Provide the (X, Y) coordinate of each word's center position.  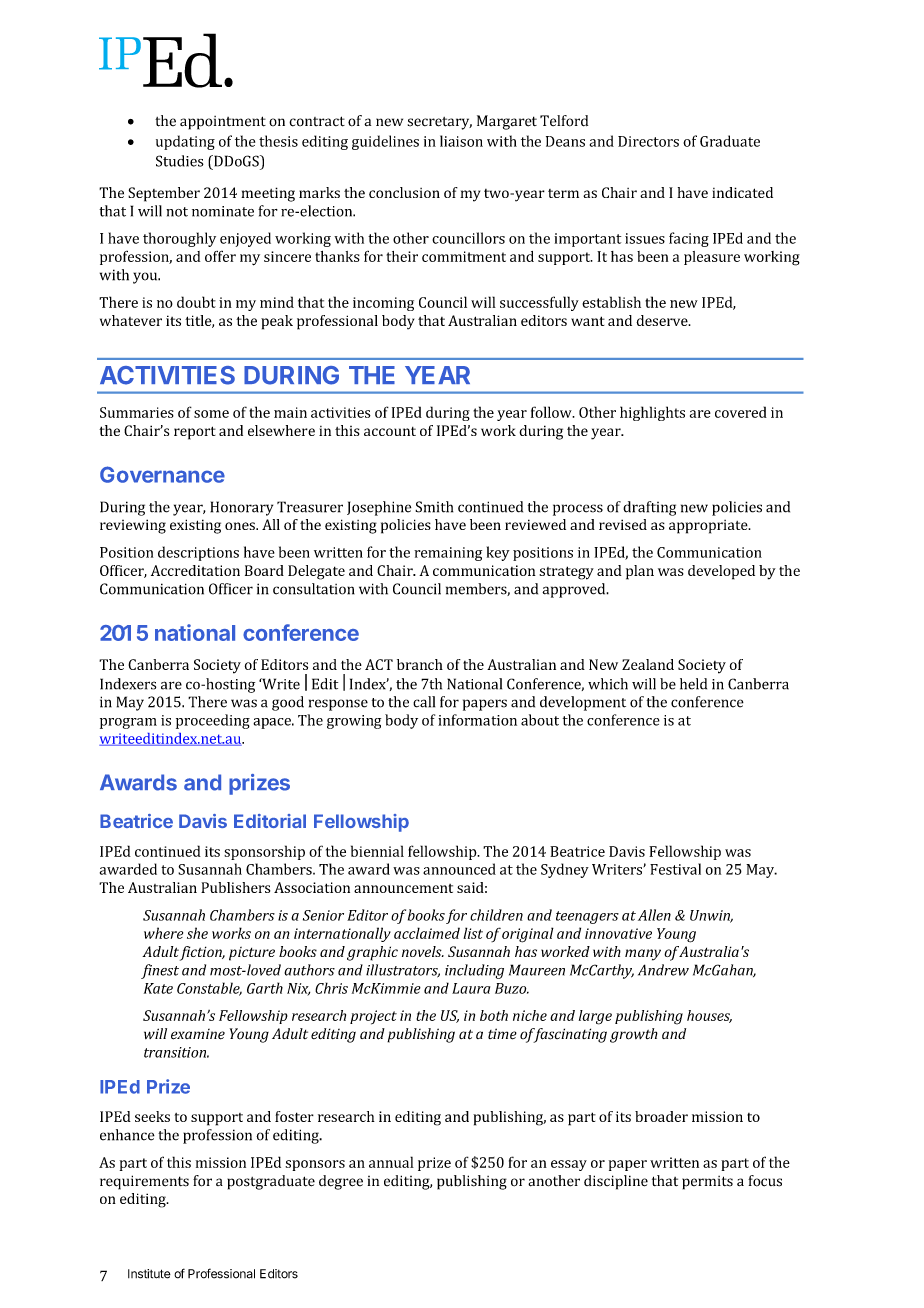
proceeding (213, 721)
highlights (652, 413)
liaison (461, 141)
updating (185, 142)
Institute (149, 1274)
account (390, 431)
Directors (648, 141)
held (693, 684)
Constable (209, 989)
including (474, 971)
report (195, 433)
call (424, 702)
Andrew (663, 970)
